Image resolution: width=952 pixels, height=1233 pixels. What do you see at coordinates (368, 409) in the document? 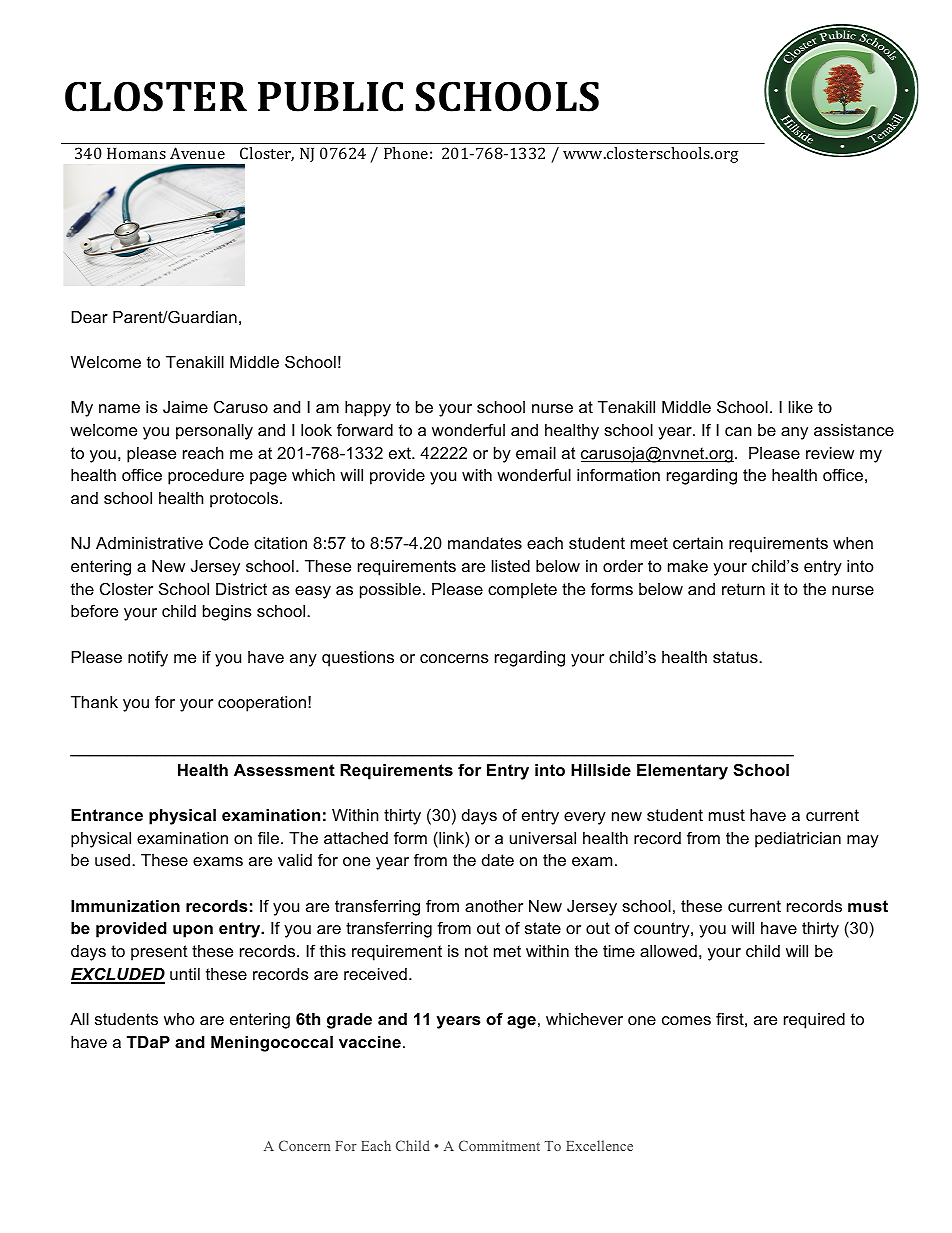
I see `happy` at bounding box center [368, 409].
